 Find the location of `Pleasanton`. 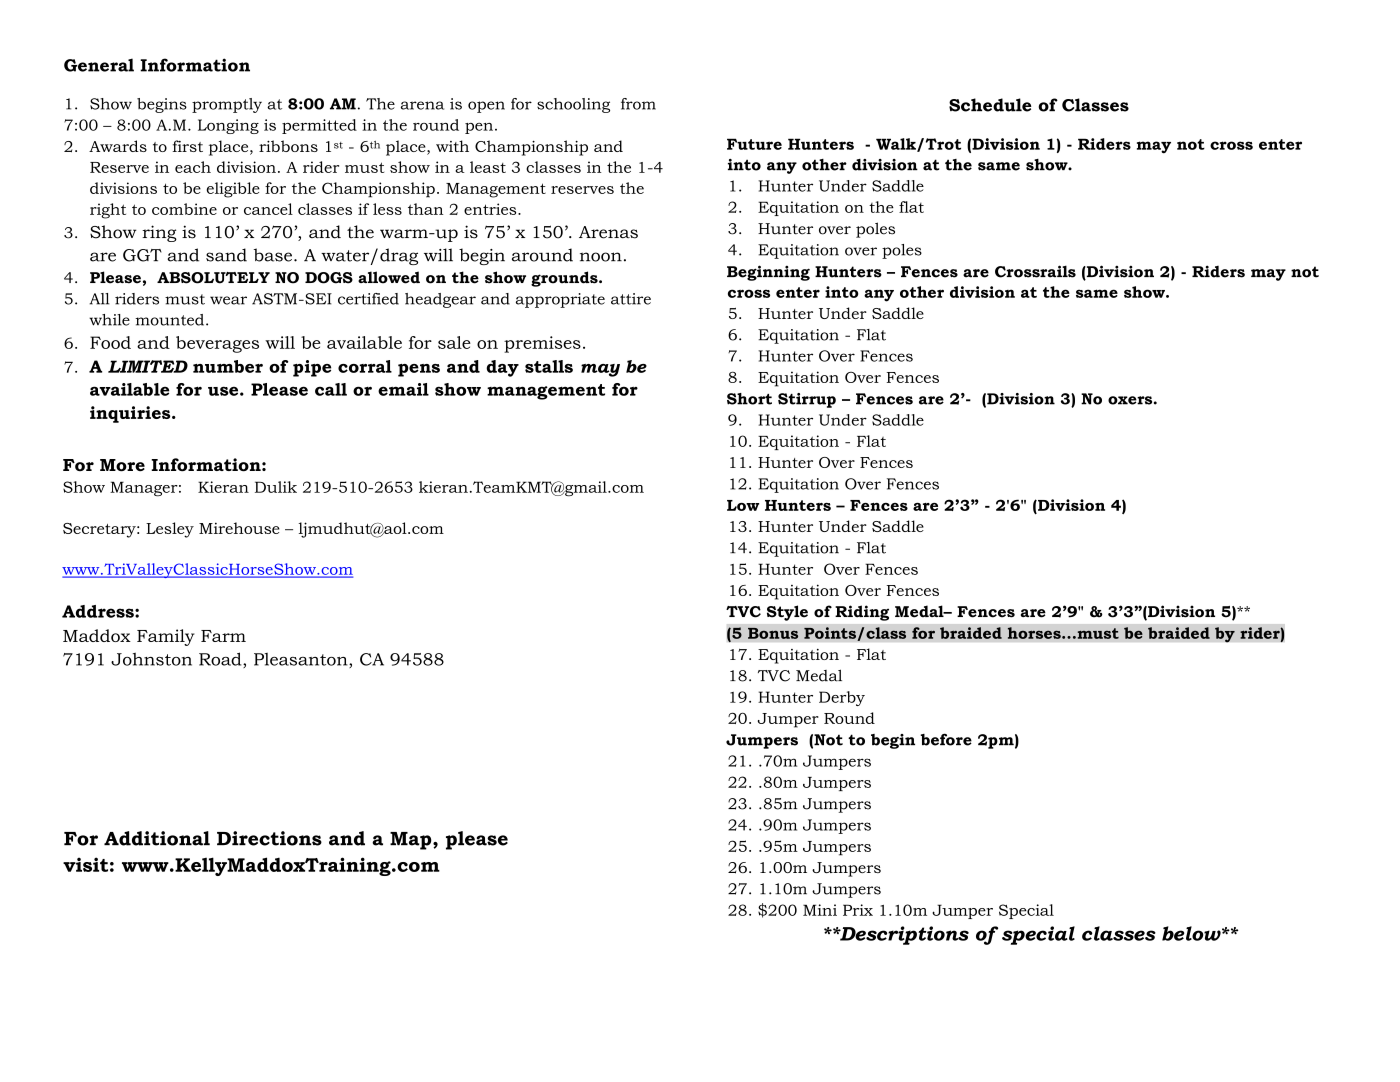

Pleasanton is located at coordinates (302, 660).
